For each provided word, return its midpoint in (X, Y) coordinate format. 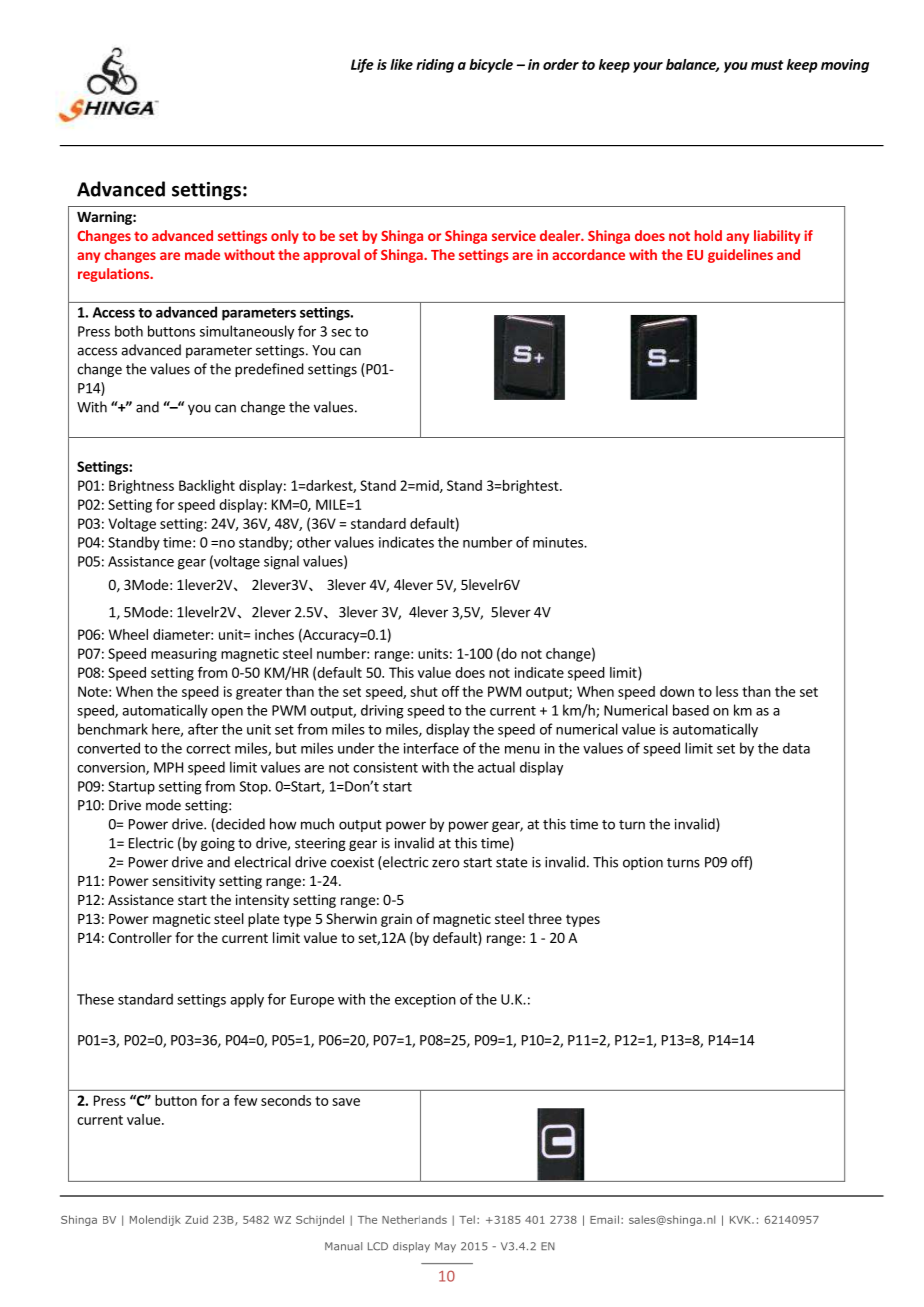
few (245, 1100)
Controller (140, 937)
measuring (184, 655)
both (129, 331)
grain (396, 920)
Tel (467, 1219)
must (767, 65)
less (727, 691)
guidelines (740, 256)
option (643, 863)
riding (435, 66)
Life (362, 66)
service (514, 235)
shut (424, 691)
